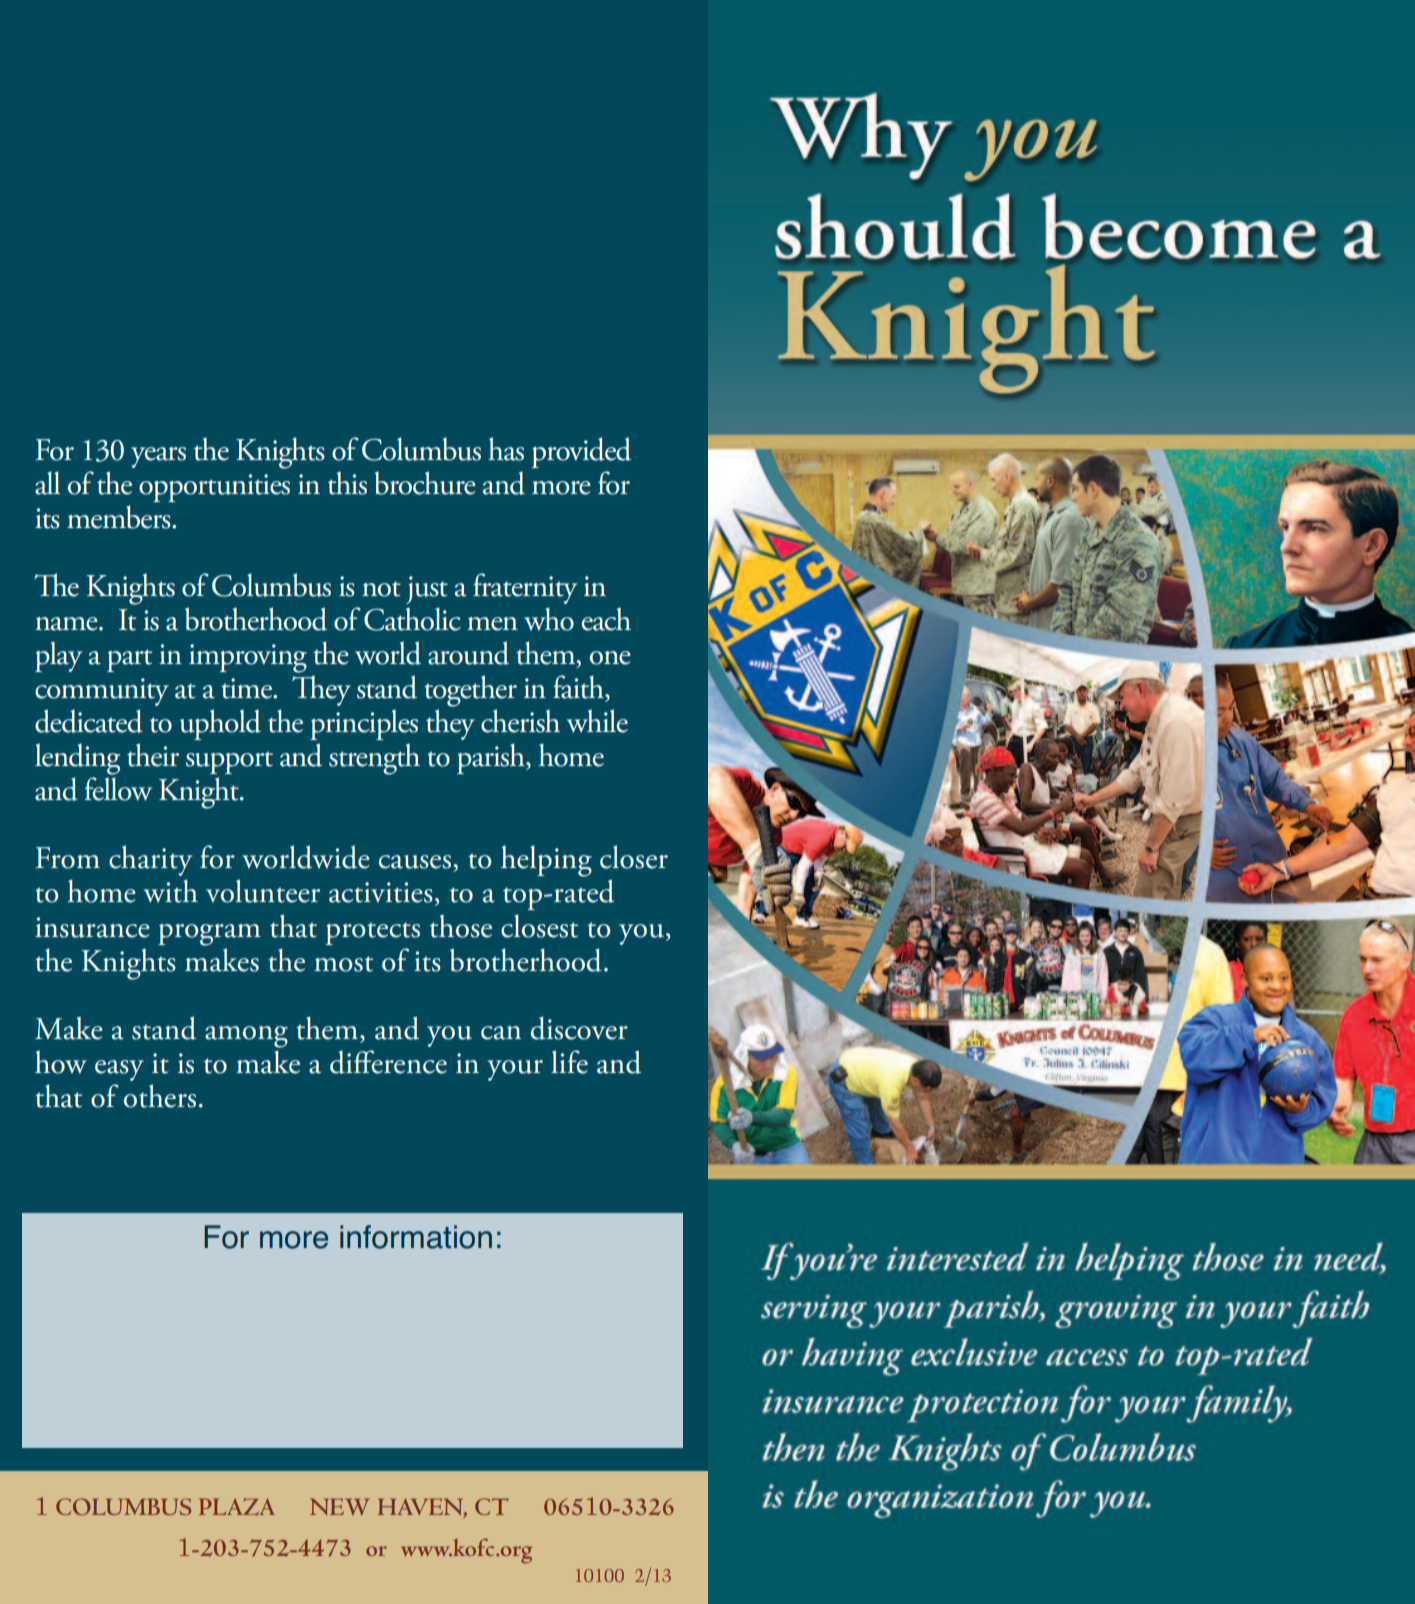  Describe the element at coordinates (569, 1062) in the image. I see `life` at that location.
